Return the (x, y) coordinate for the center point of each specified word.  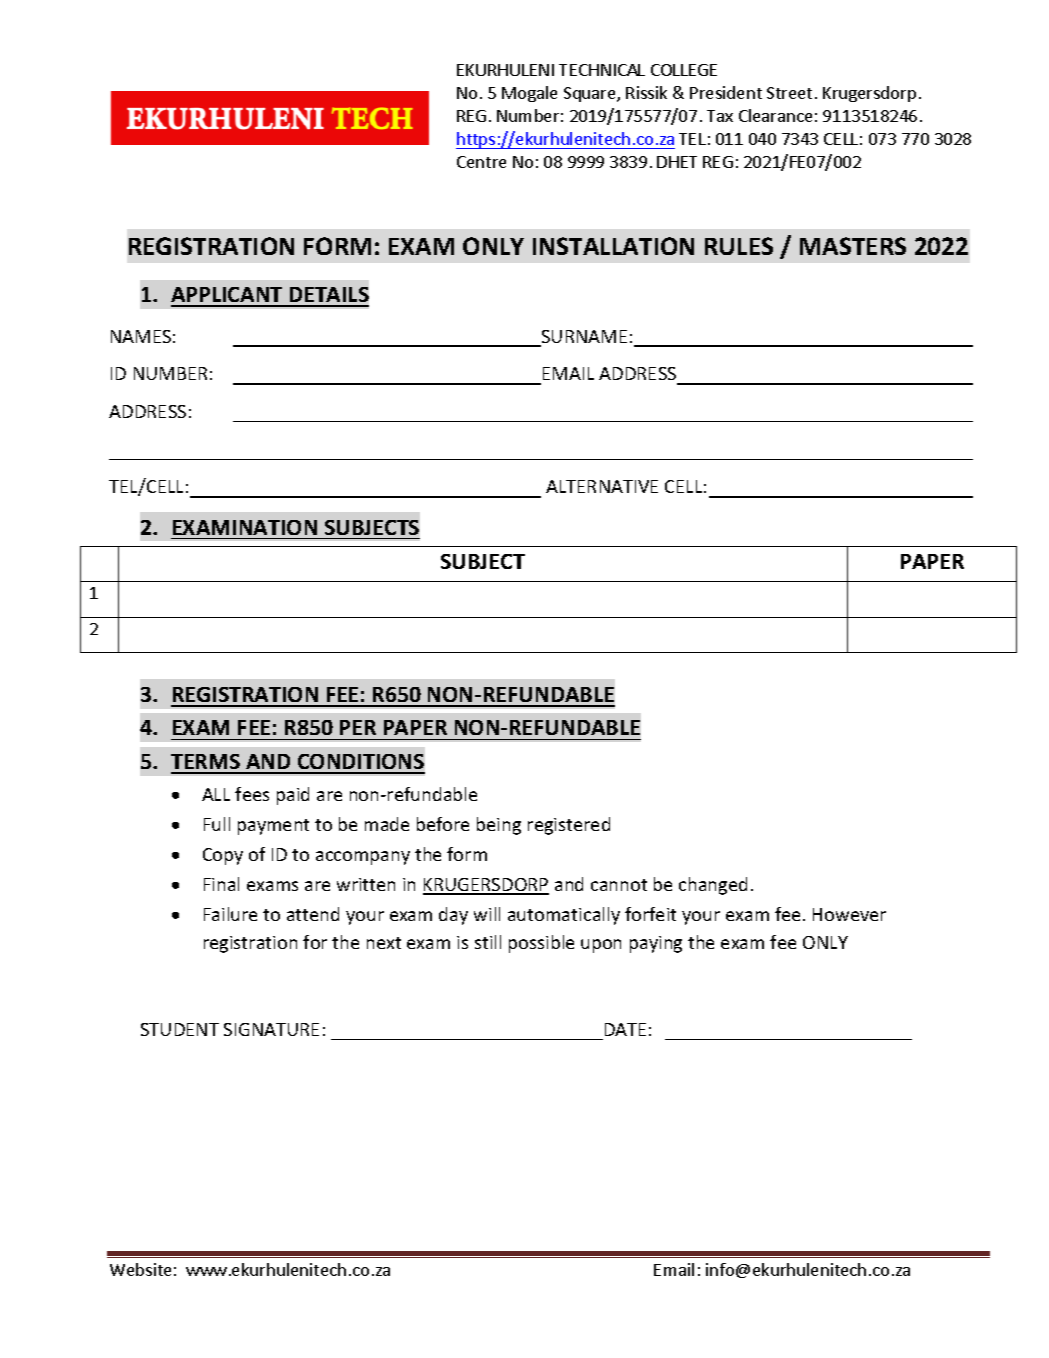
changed (713, 886)
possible (541, 944)
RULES (739, 246)
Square (591, 94)
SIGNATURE (271, 1029)
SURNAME (583, 338)
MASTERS (853, 246)
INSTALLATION (613, 246)
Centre (481, 162)
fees (252, 794)
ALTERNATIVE (602, 486)
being (499, 826)
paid (293, 796)
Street (789, 93)
